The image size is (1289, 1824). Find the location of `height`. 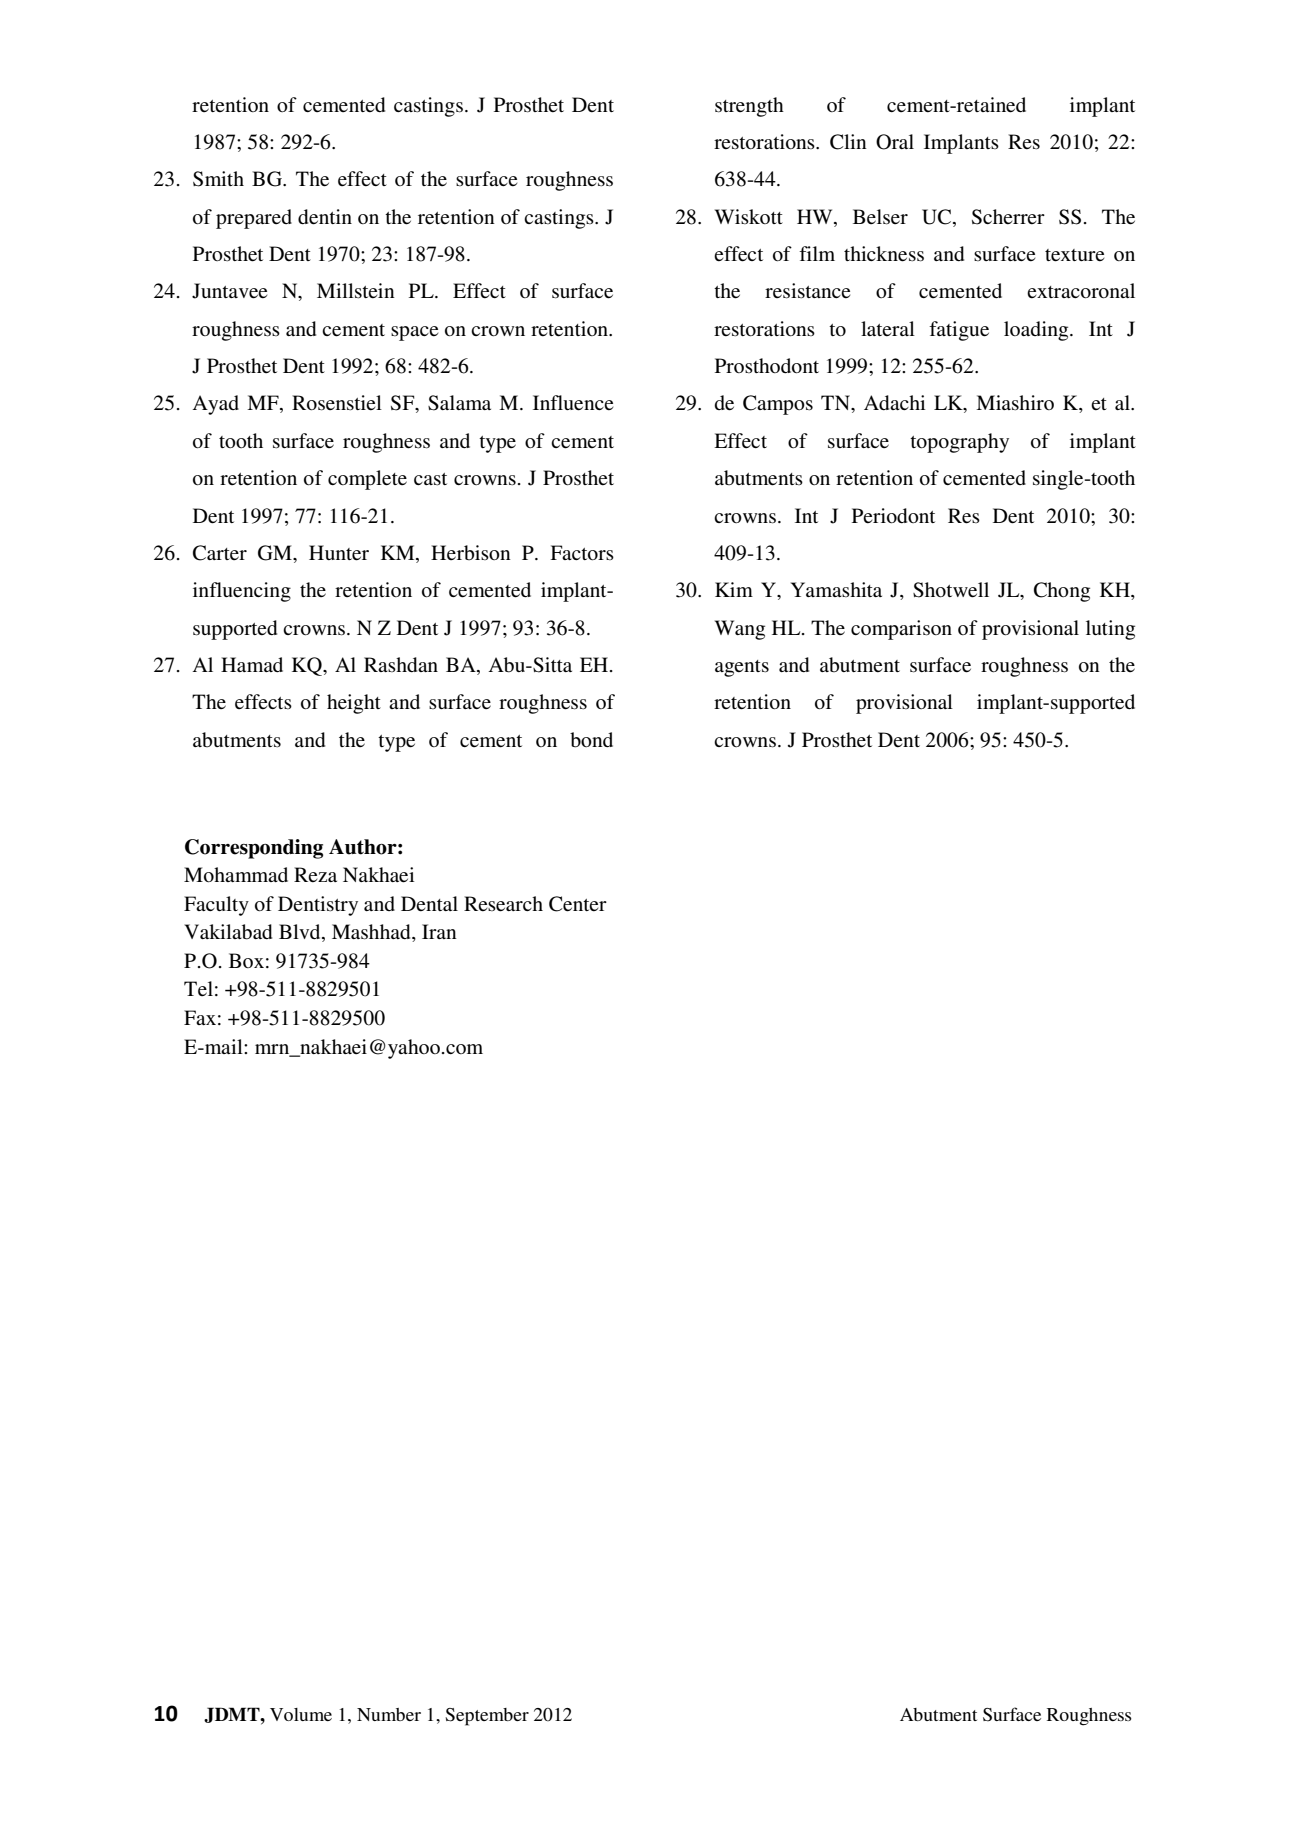

height is located at coordinates (354, 704).
